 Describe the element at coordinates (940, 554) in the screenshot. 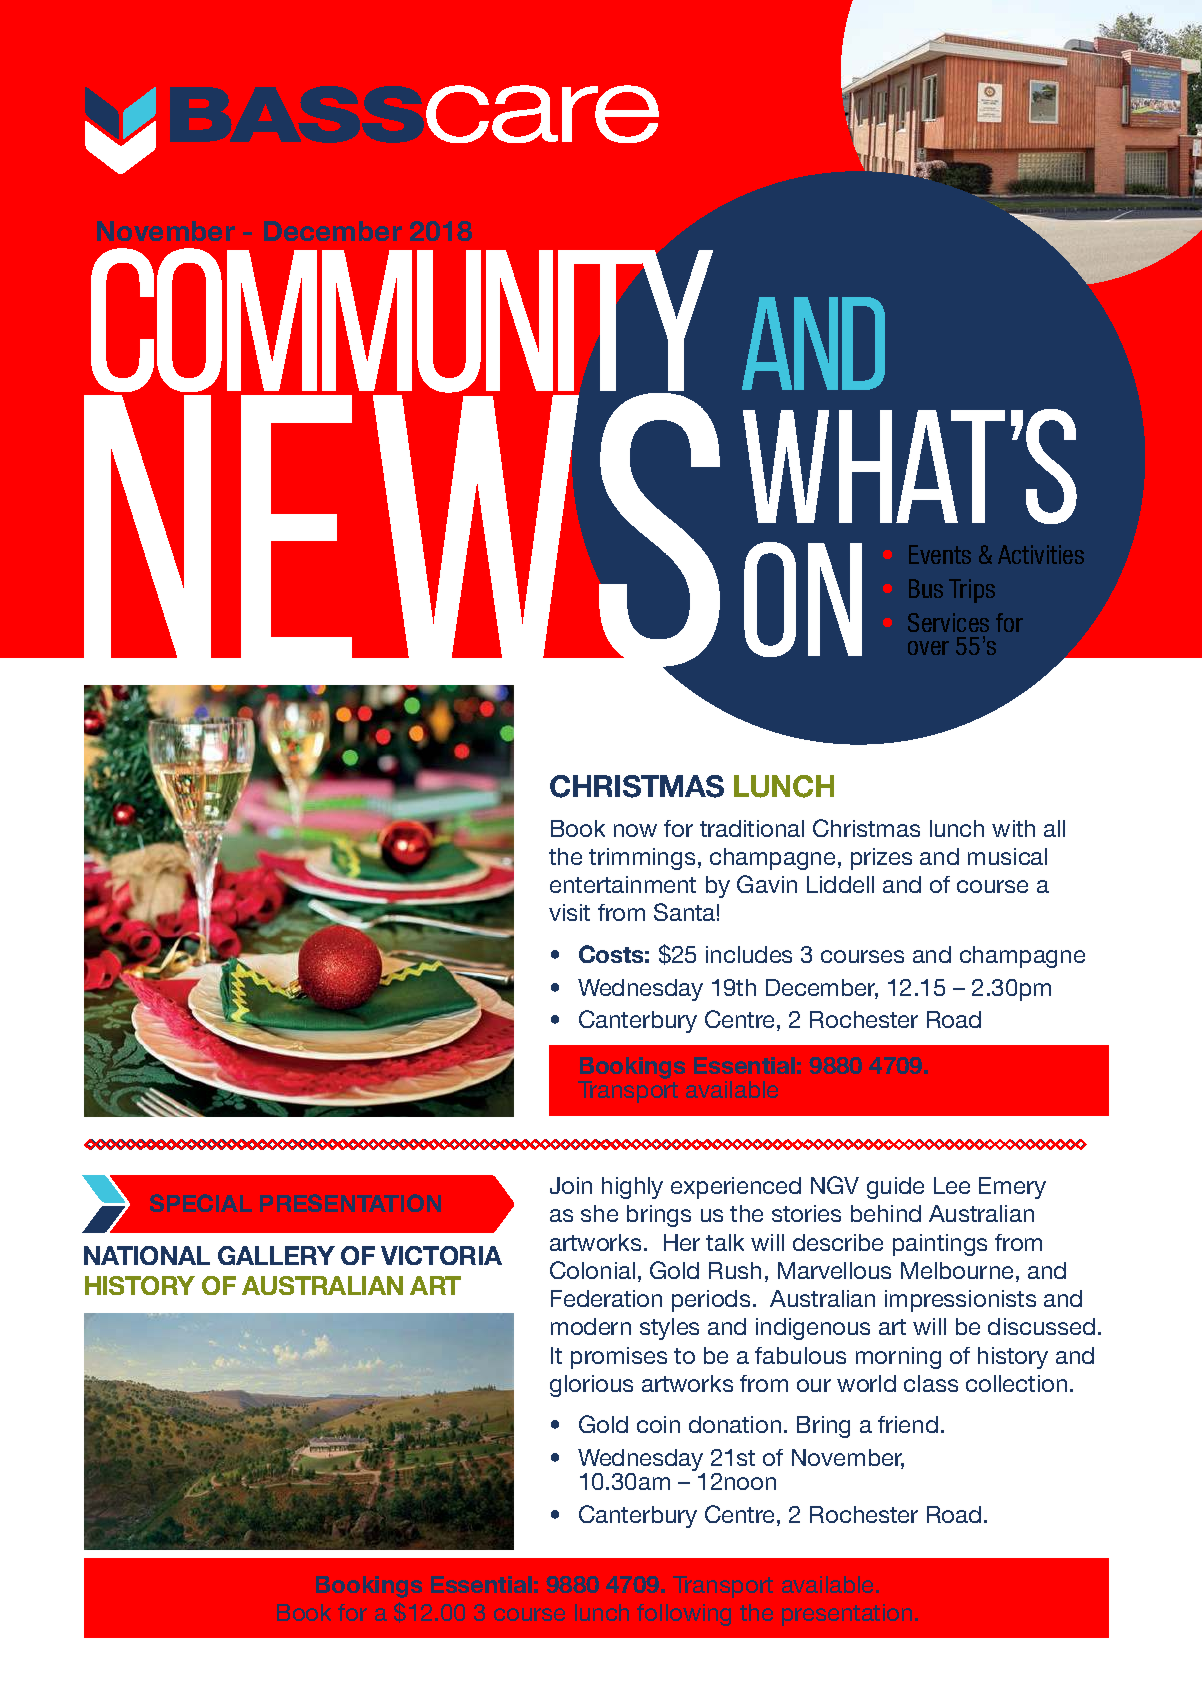

I see `Events` at that location.
